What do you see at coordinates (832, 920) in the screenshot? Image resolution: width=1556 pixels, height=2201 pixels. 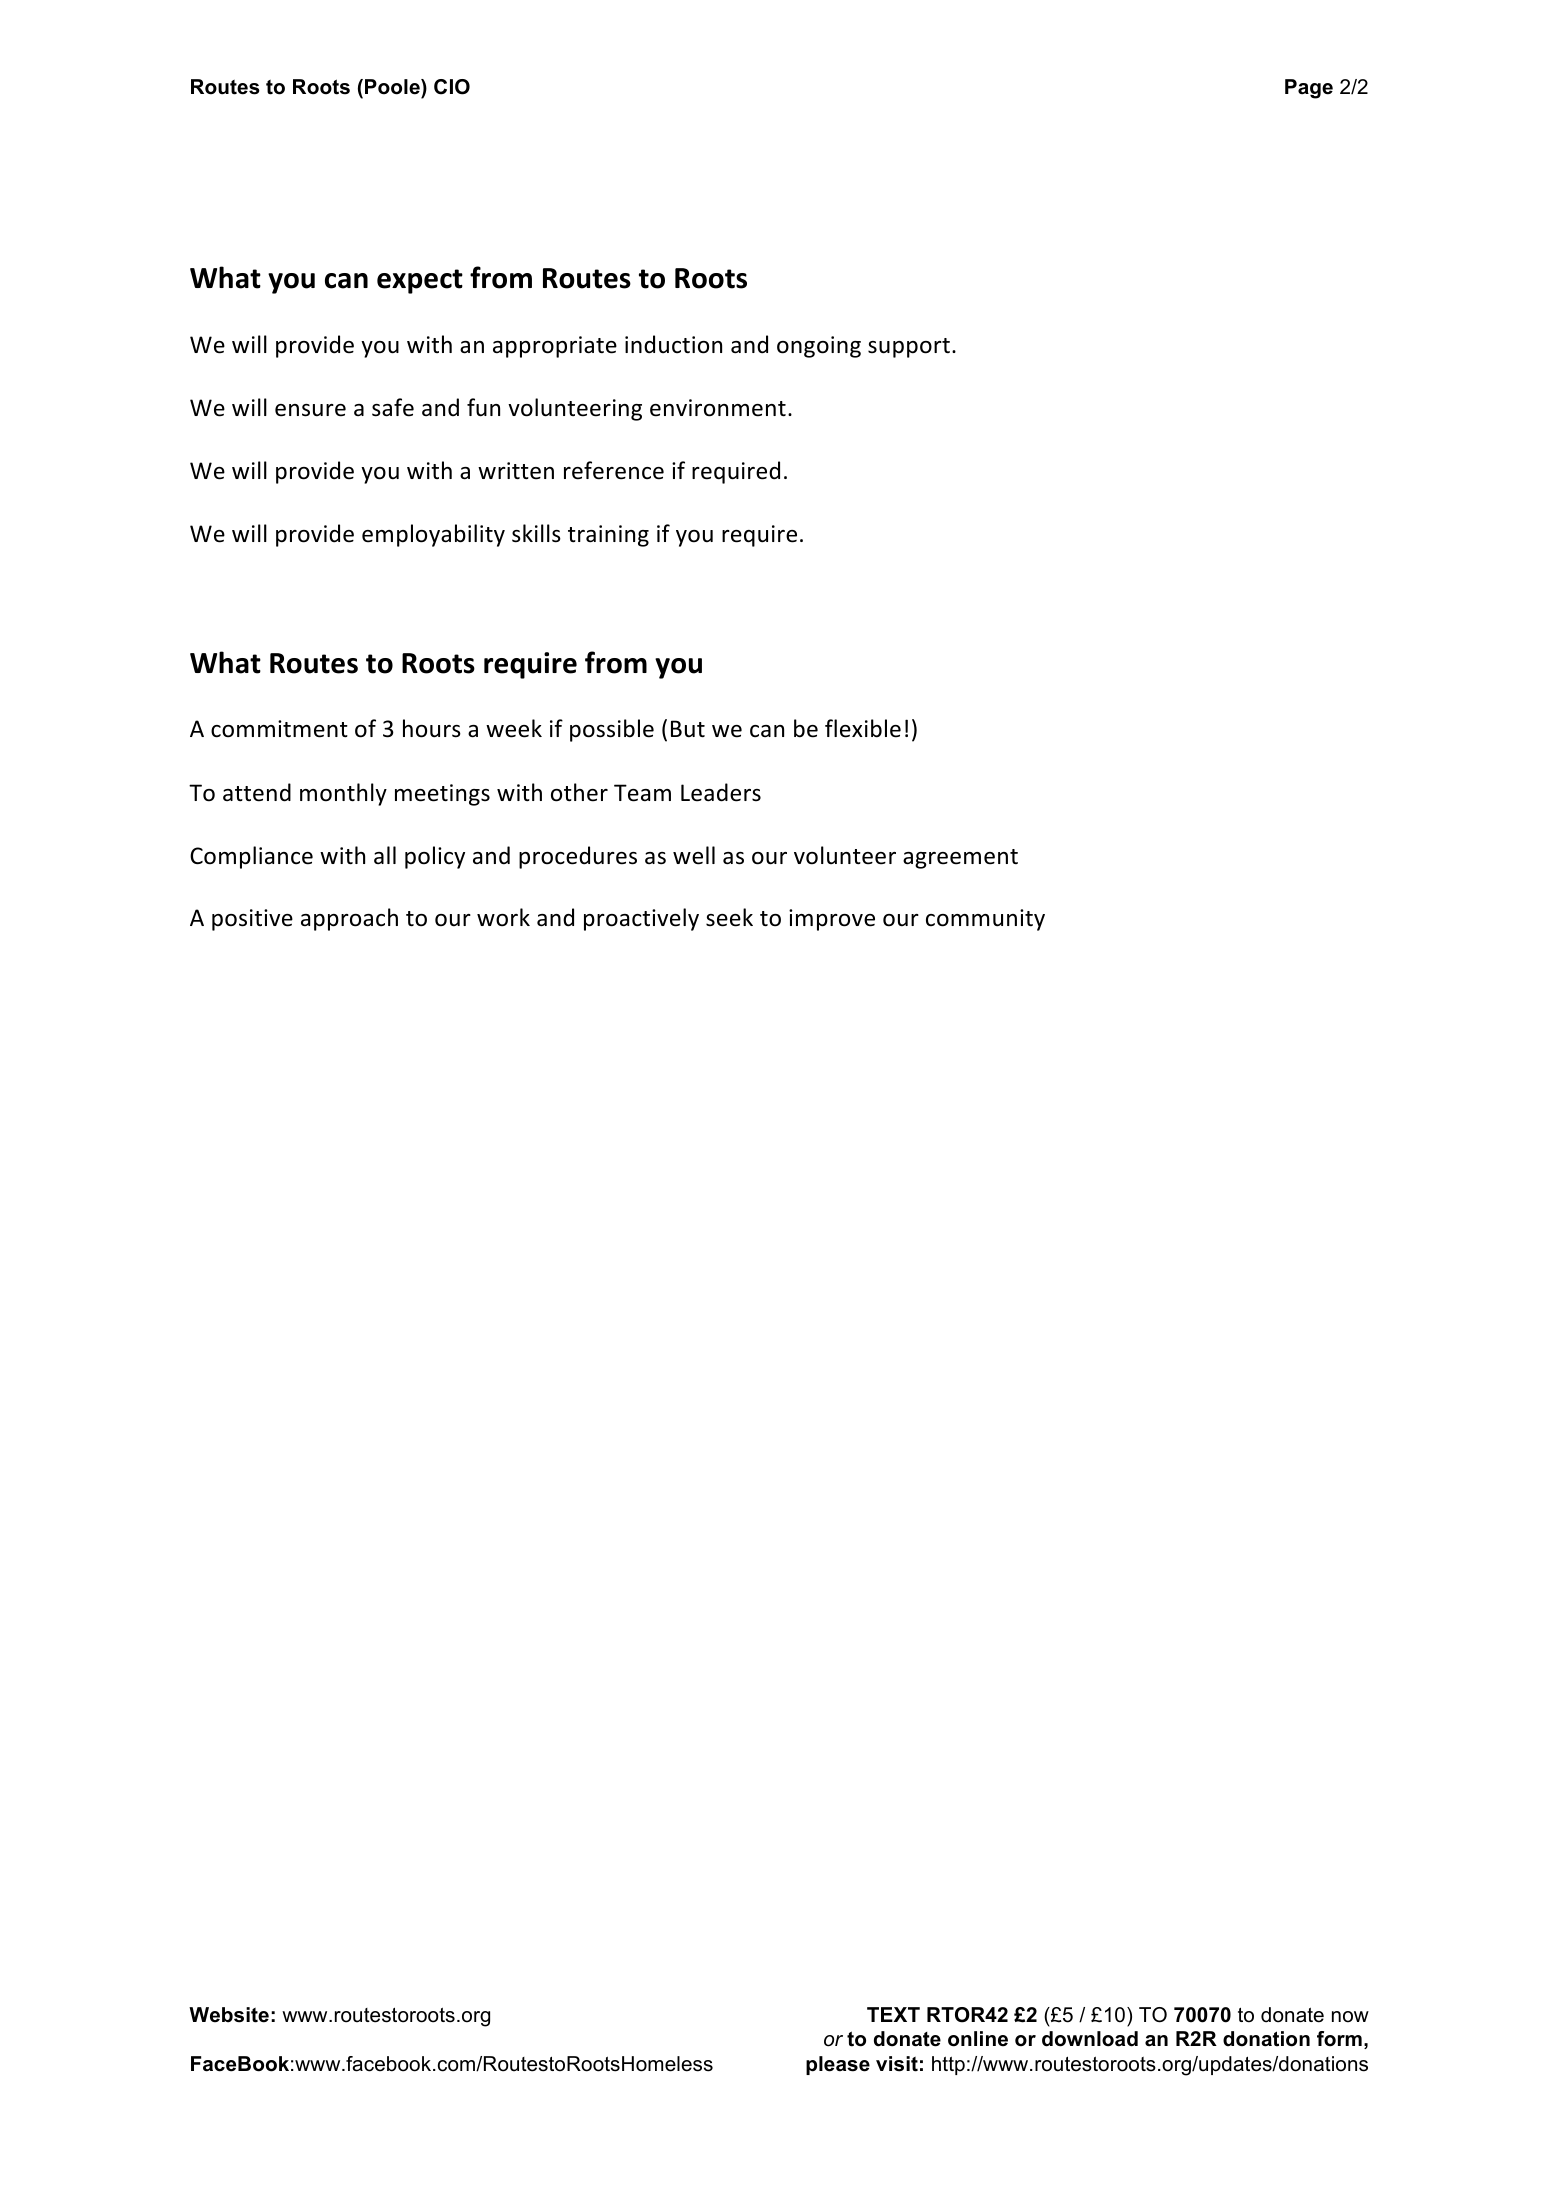 I see `improve` at bounding box center [832, 920].
